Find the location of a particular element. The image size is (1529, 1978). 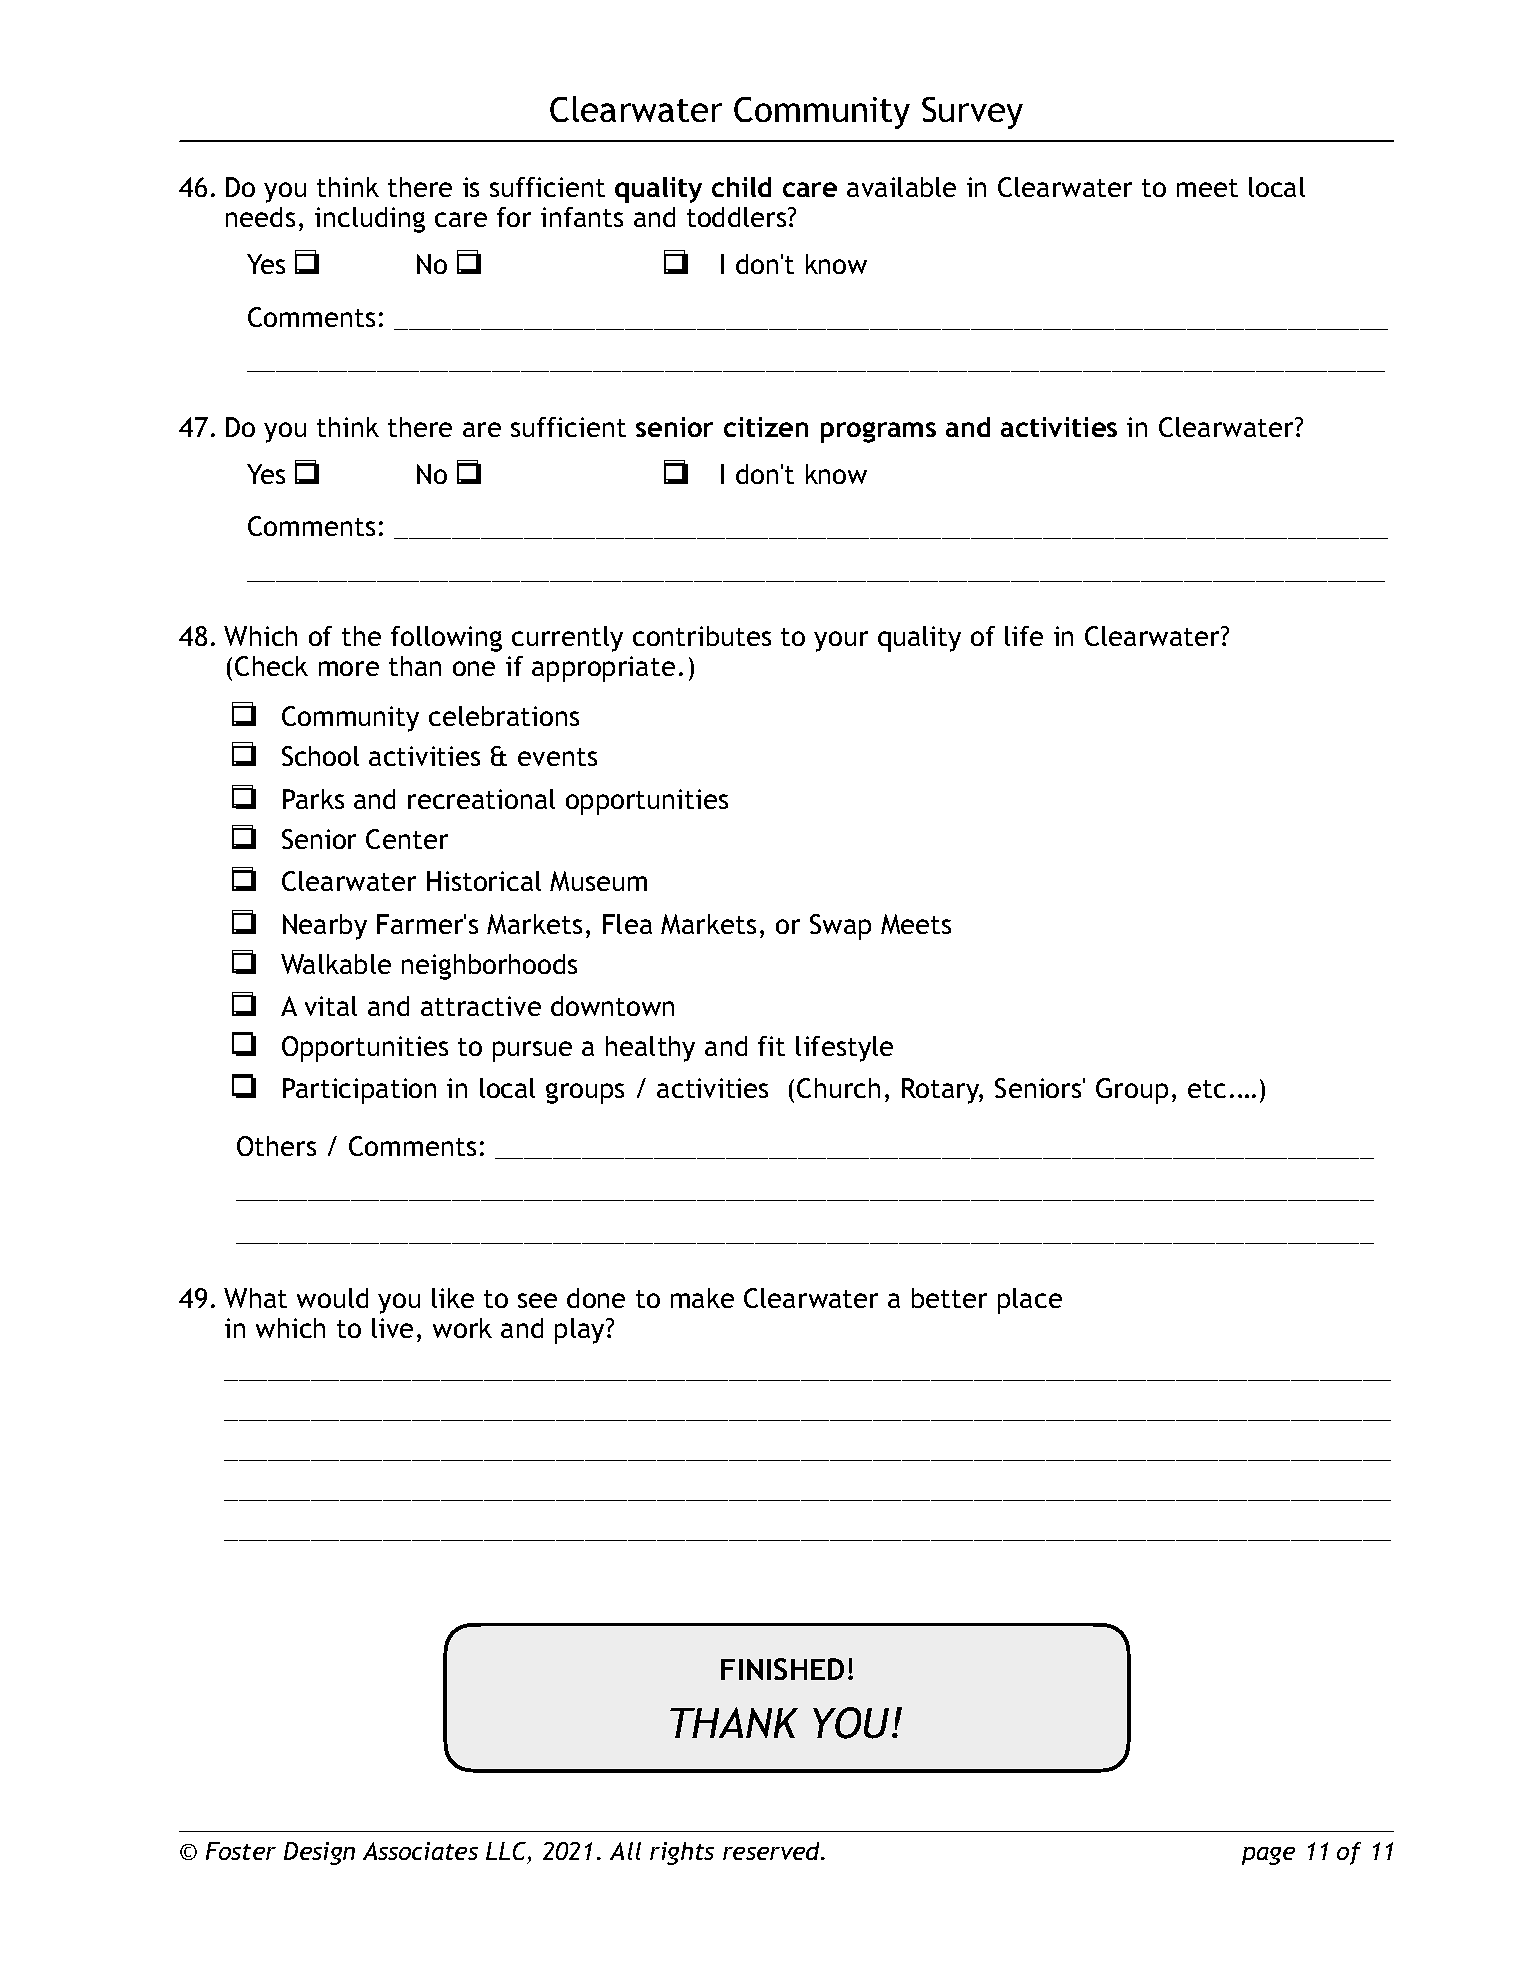

fit is located at coordinates (771, 1046).
